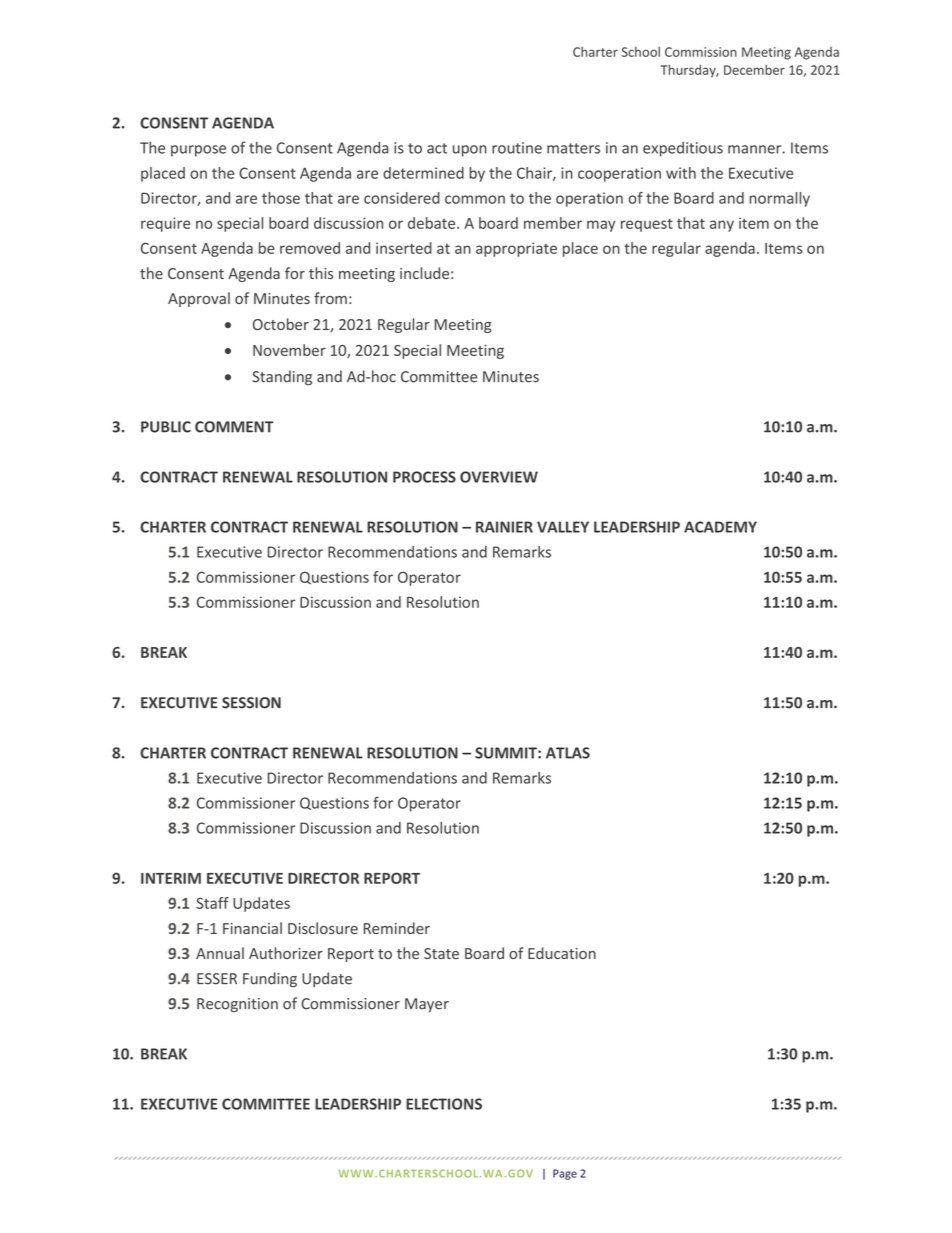 Image resolution: width=952 pixels, height=1233 pixels. What do you see at coordinates (683, 149) in the screenshot?
I see `expeditious` at bounding box center [683, 149].
